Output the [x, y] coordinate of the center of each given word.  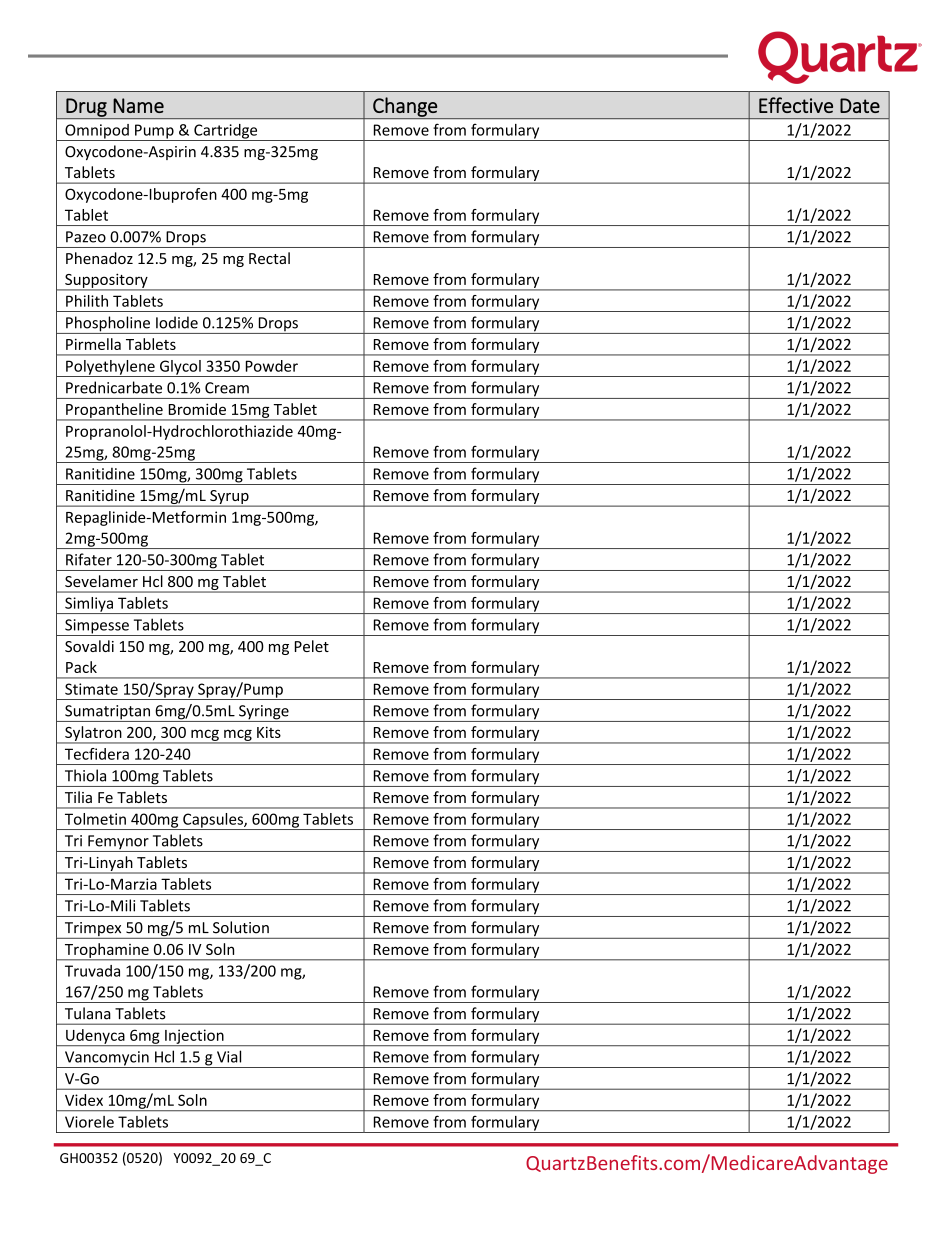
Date [860, 105]
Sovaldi [89, 646]
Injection [194, 1037]
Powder [272, 366]
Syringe [264, 713]
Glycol [180, 368]
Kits [269, 732]
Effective [796, 105]
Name [138, 105]
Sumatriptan [107, 713]
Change [405, 108]
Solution [241, 927]
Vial [229, 1056]
